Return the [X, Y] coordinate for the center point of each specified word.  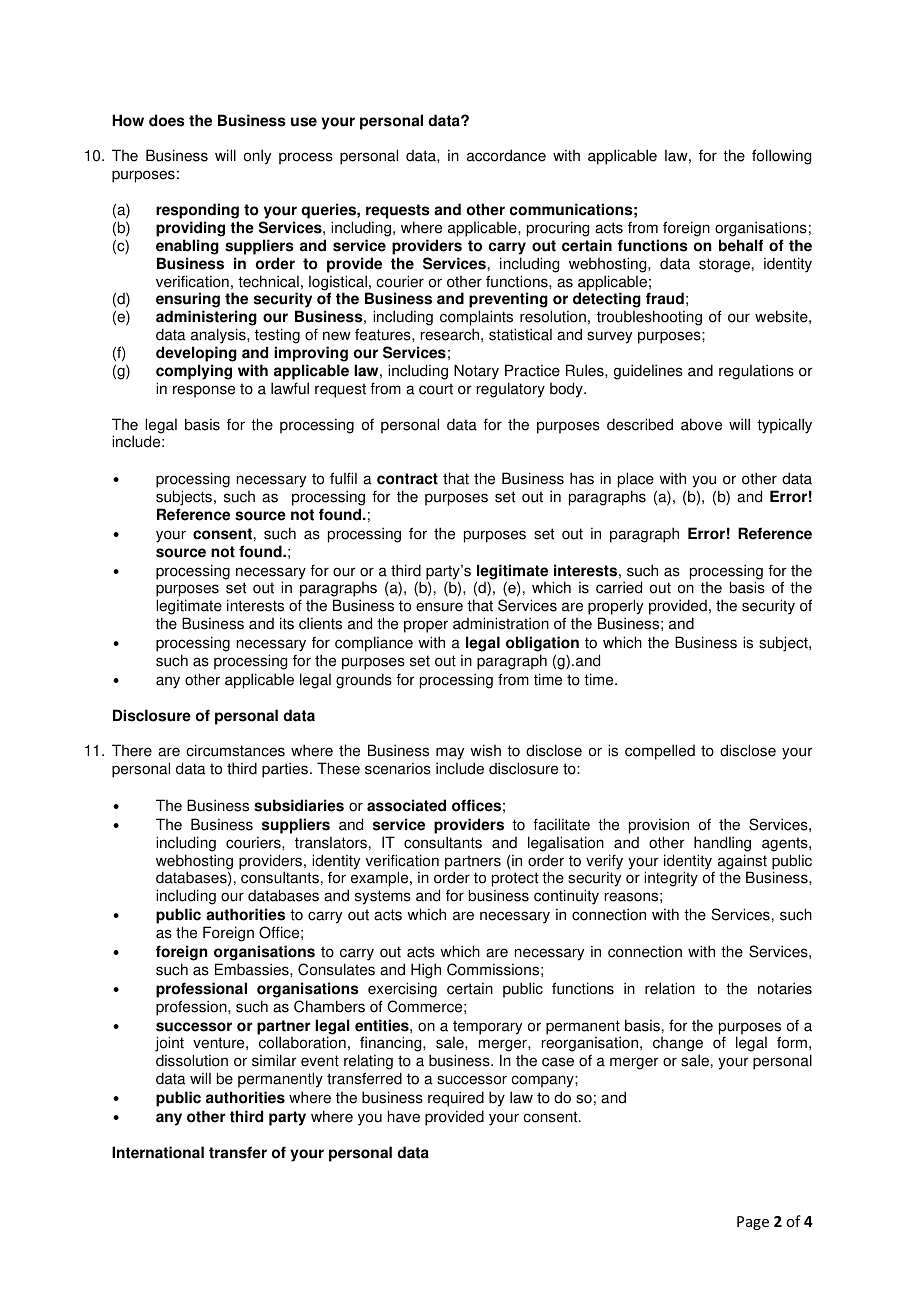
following [781, 157]
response [204, 391]
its [287, 623]
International [158, 1152]
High [426, 971]
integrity [671, 879]
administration [501, 623]
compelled [660, 752]
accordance [506, 155]
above [701, 424]
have [404, 1116]
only [257, 157]
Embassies [253, 969]
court [436, 389]
